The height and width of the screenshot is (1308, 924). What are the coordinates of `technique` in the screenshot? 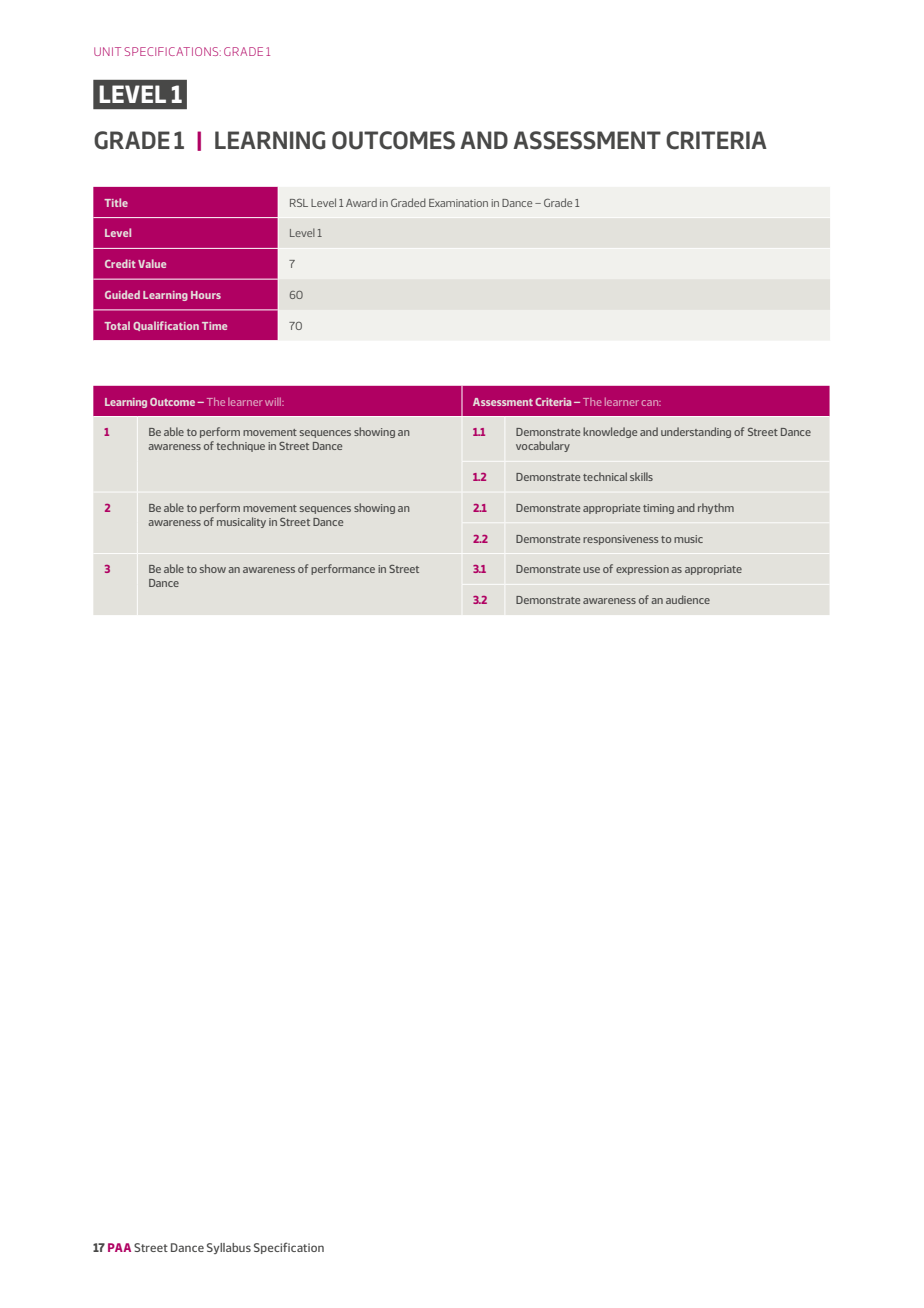 It's located at (240, 446).
